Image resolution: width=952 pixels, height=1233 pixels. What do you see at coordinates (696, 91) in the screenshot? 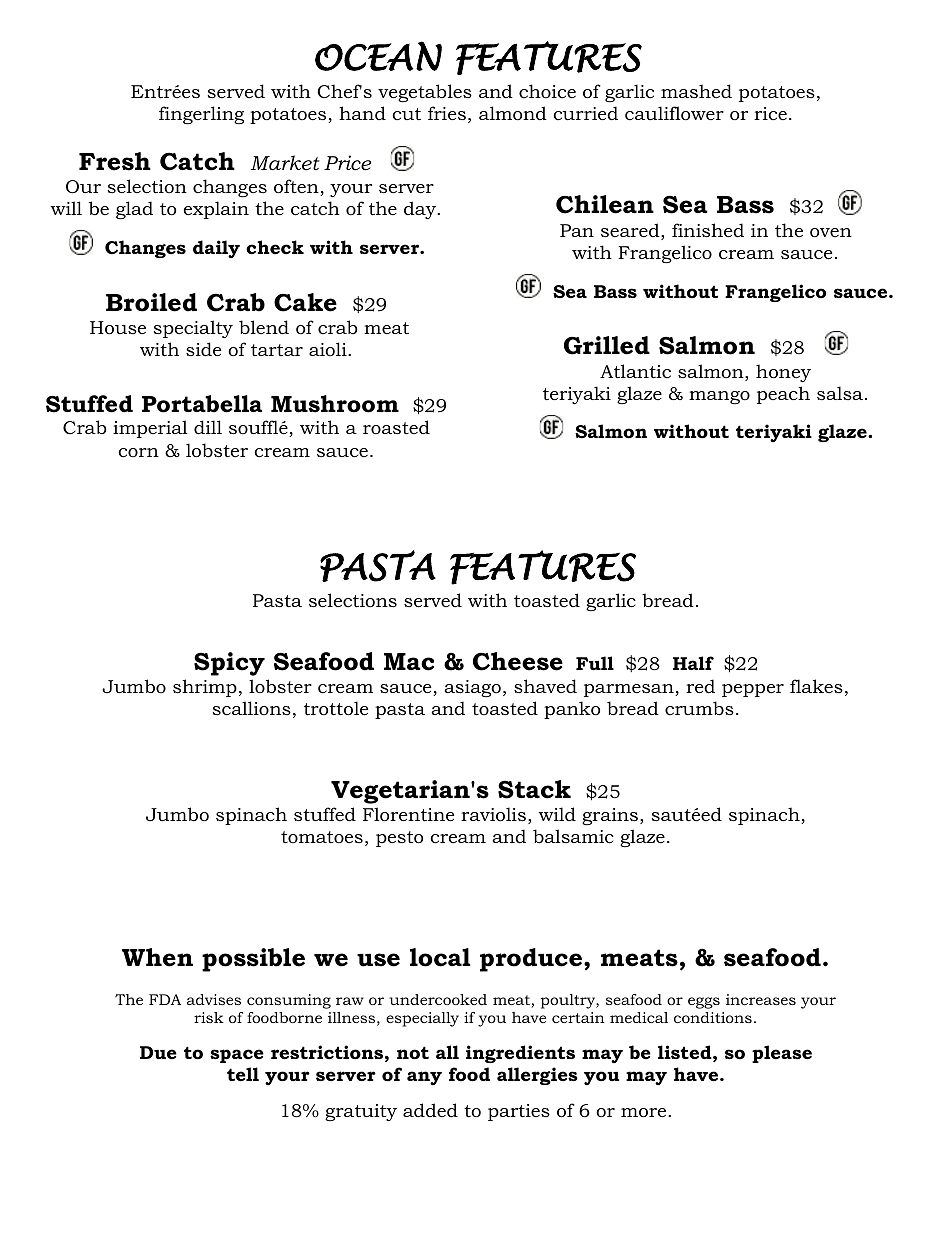
I see `mashed` at bounding box center [696, 91].
